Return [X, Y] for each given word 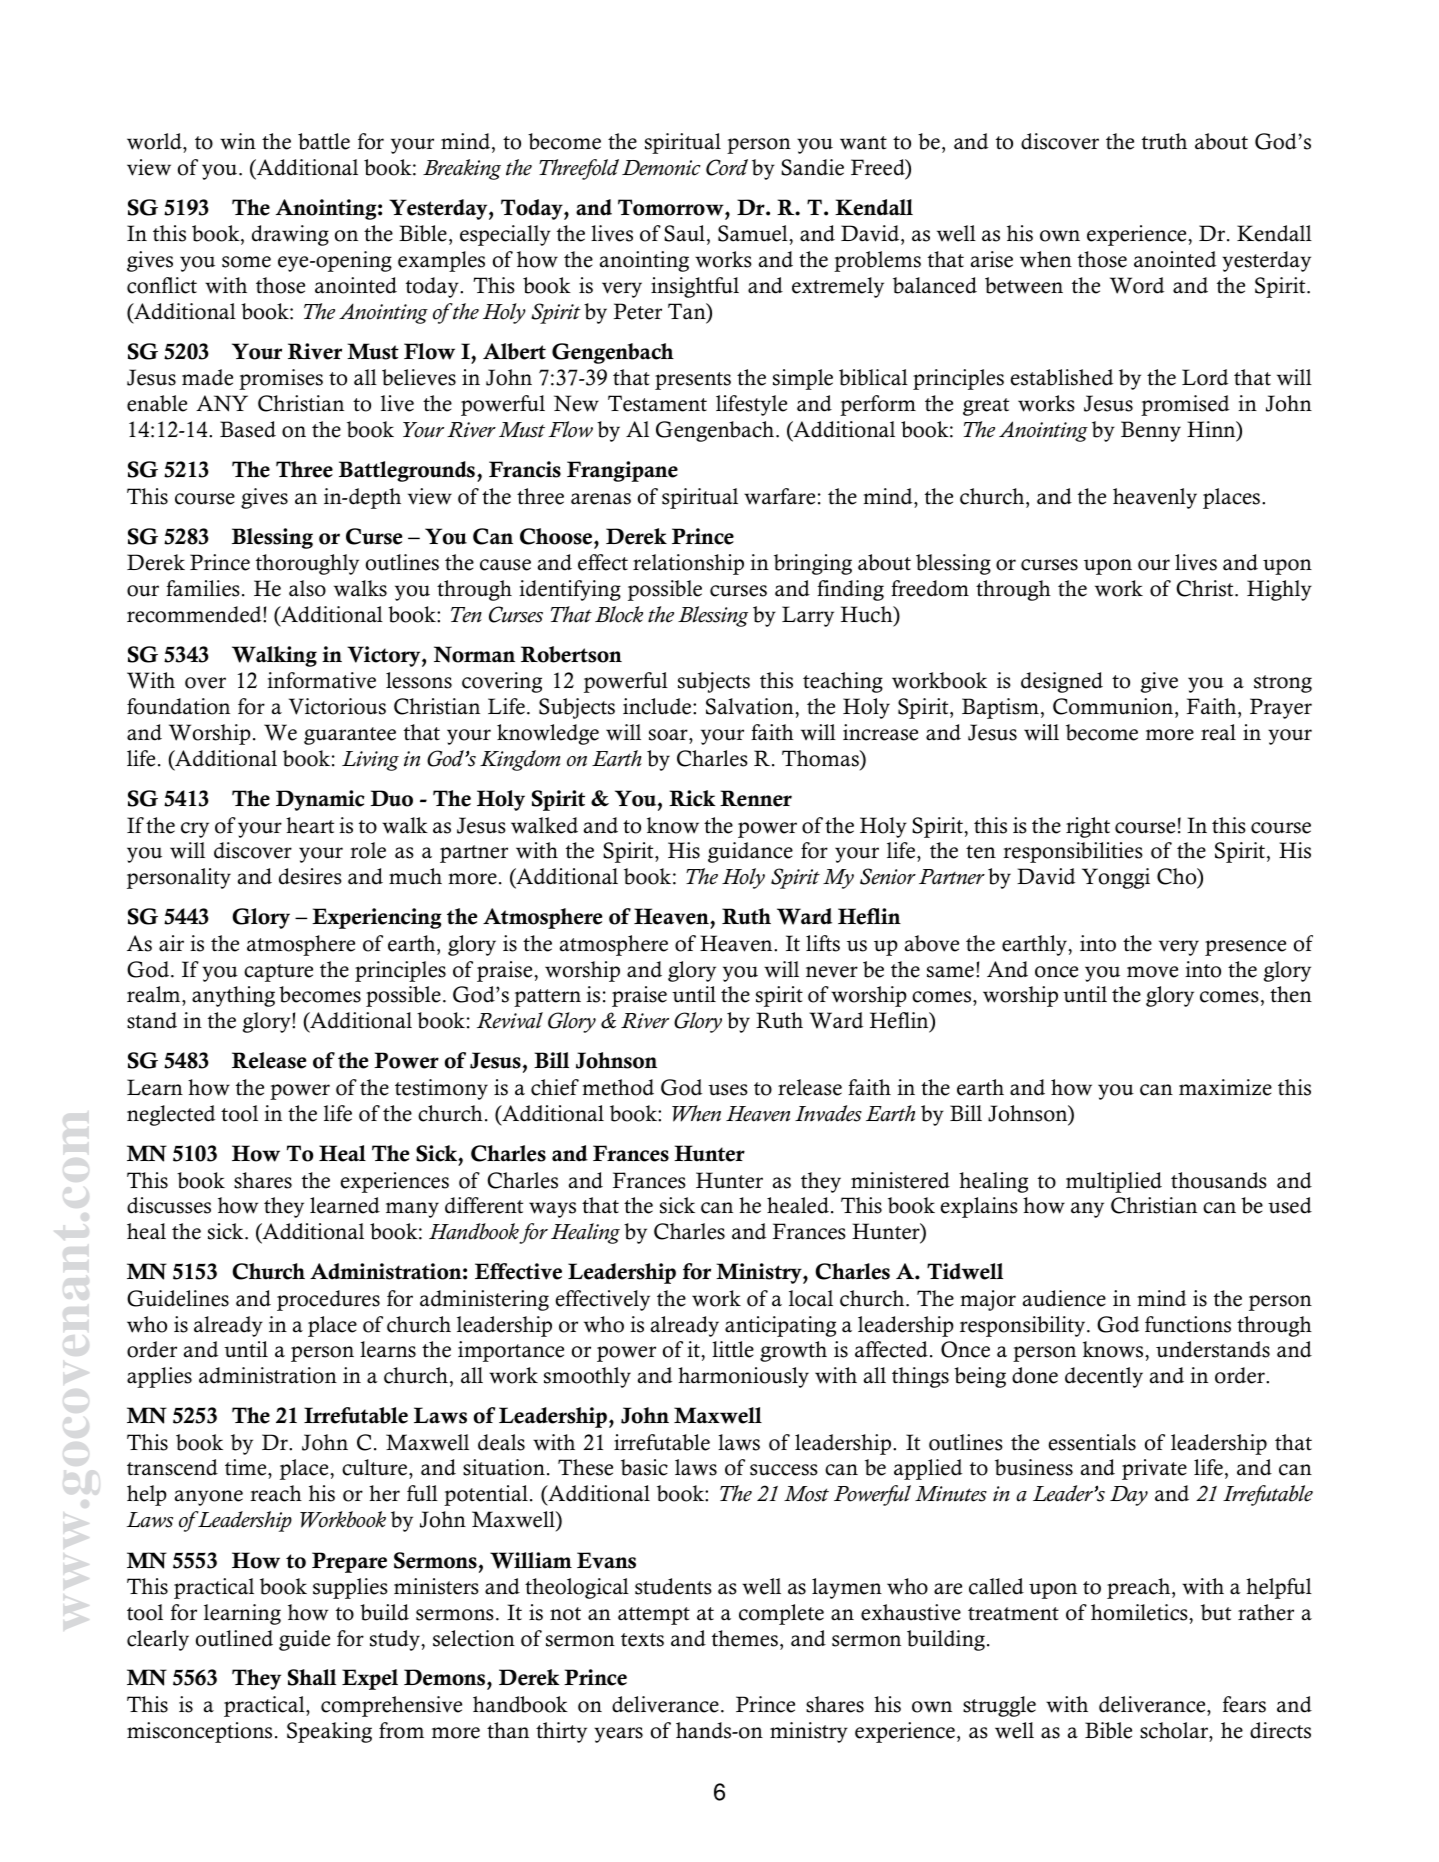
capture [278, 973]
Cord [727, 167]
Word [1137, 285]
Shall [312, 1677]
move [1152, 972]
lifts [823, 943]
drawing [290, 235]
